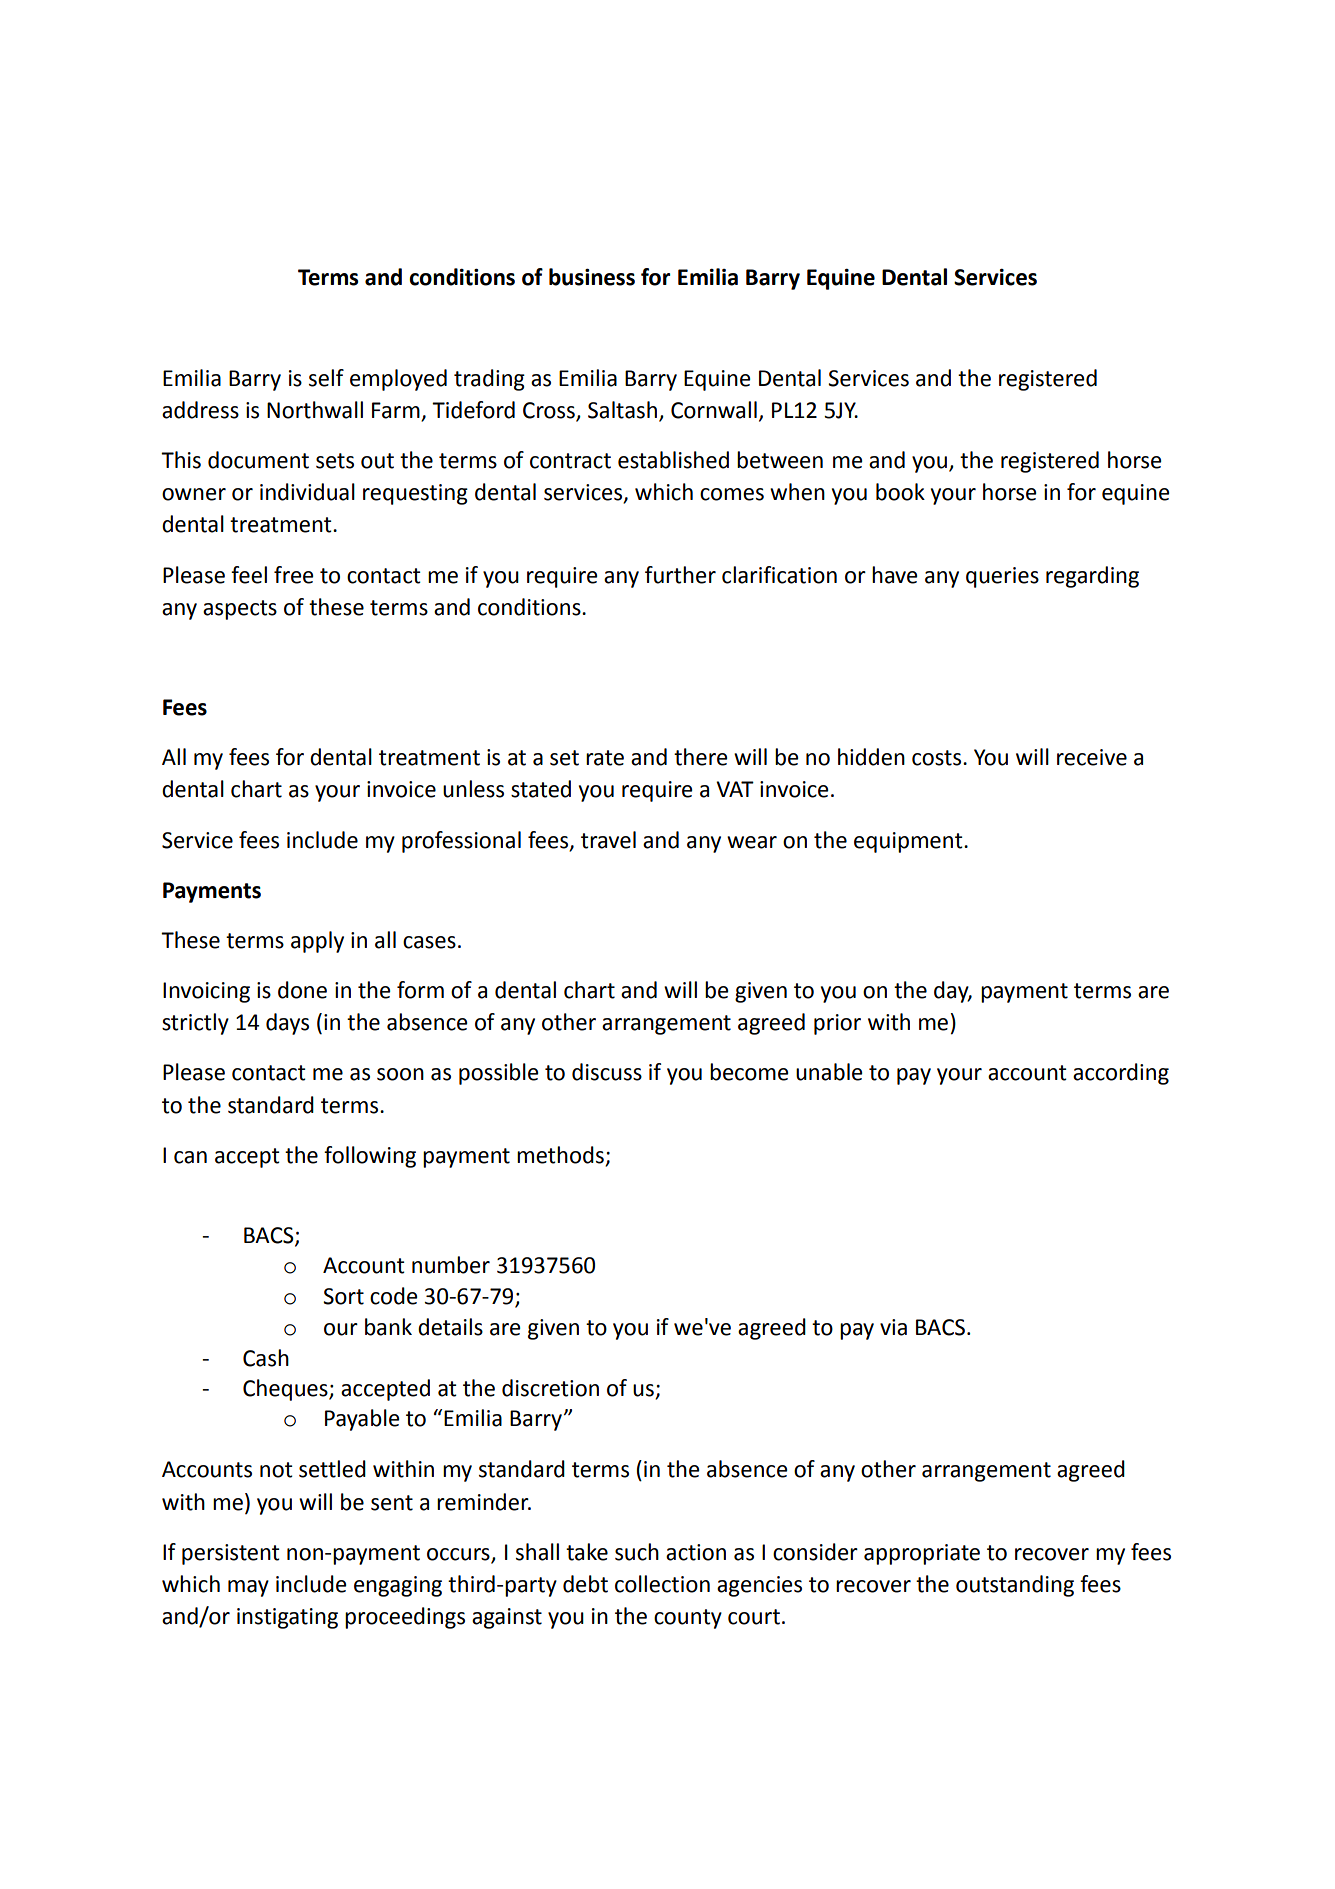  Describe the element at coordinates (605, 758) in the screenshot. I see `rate` at that location.
